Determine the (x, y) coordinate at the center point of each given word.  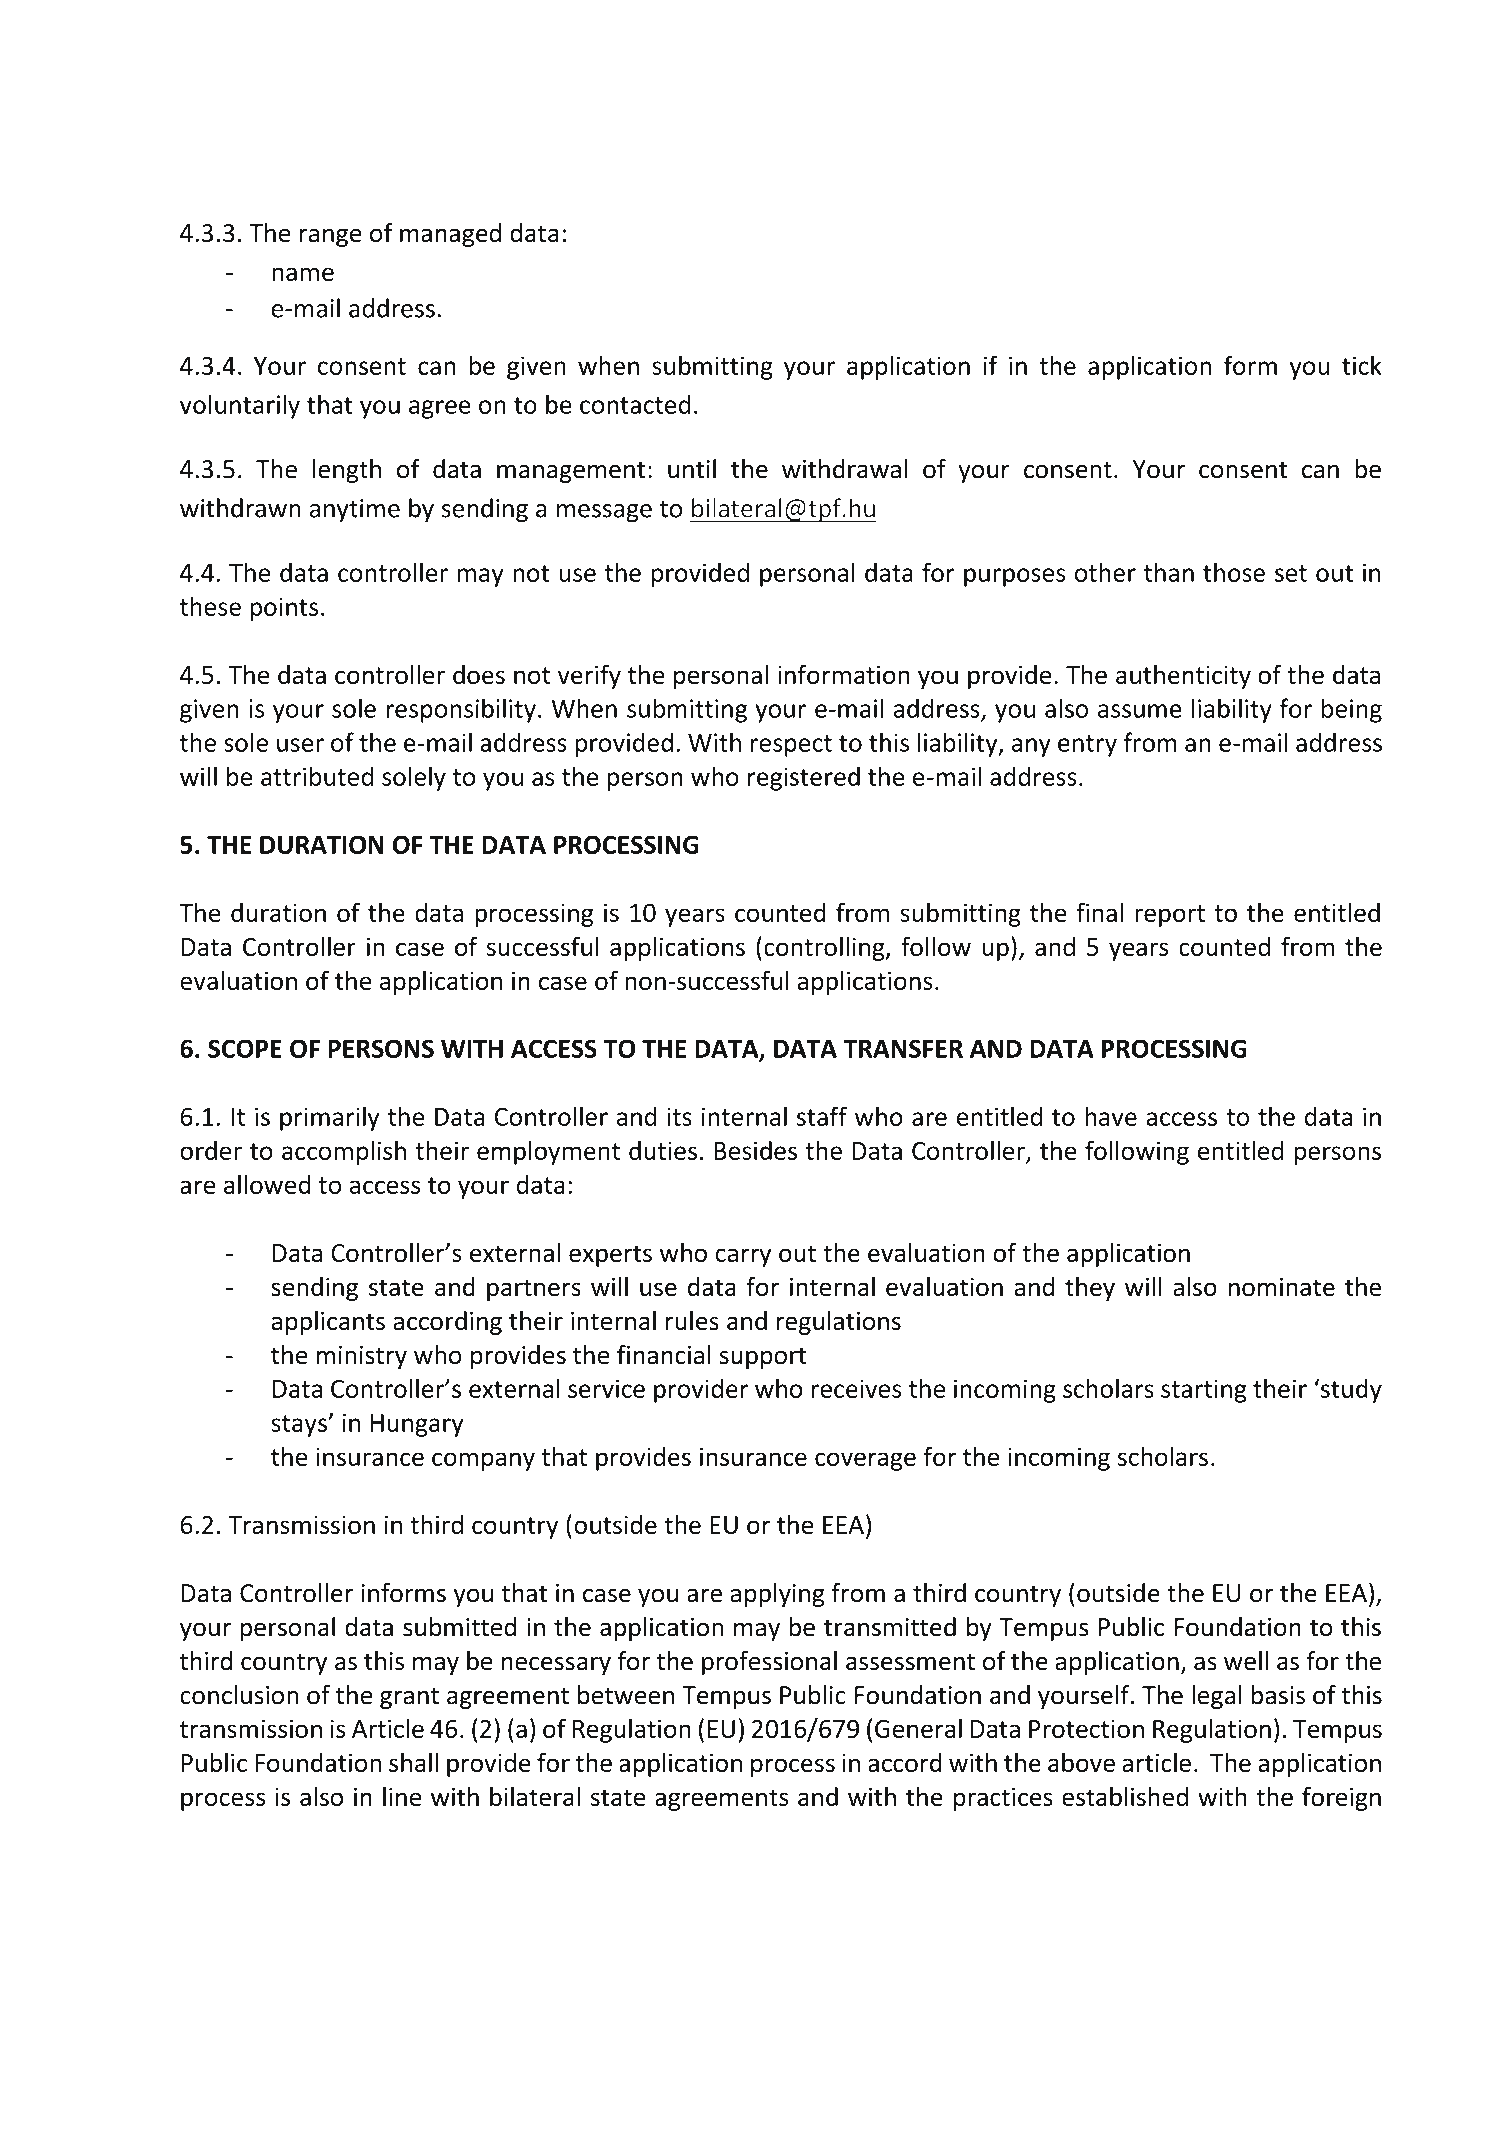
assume (1140, 711)
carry (743, 1257)
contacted (635, 404)
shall (413, 1762)
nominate (1282, 1286)
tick (1362, 365)
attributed (317, 776)
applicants (328, 1323)
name (303, 274)
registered (804, 778)
